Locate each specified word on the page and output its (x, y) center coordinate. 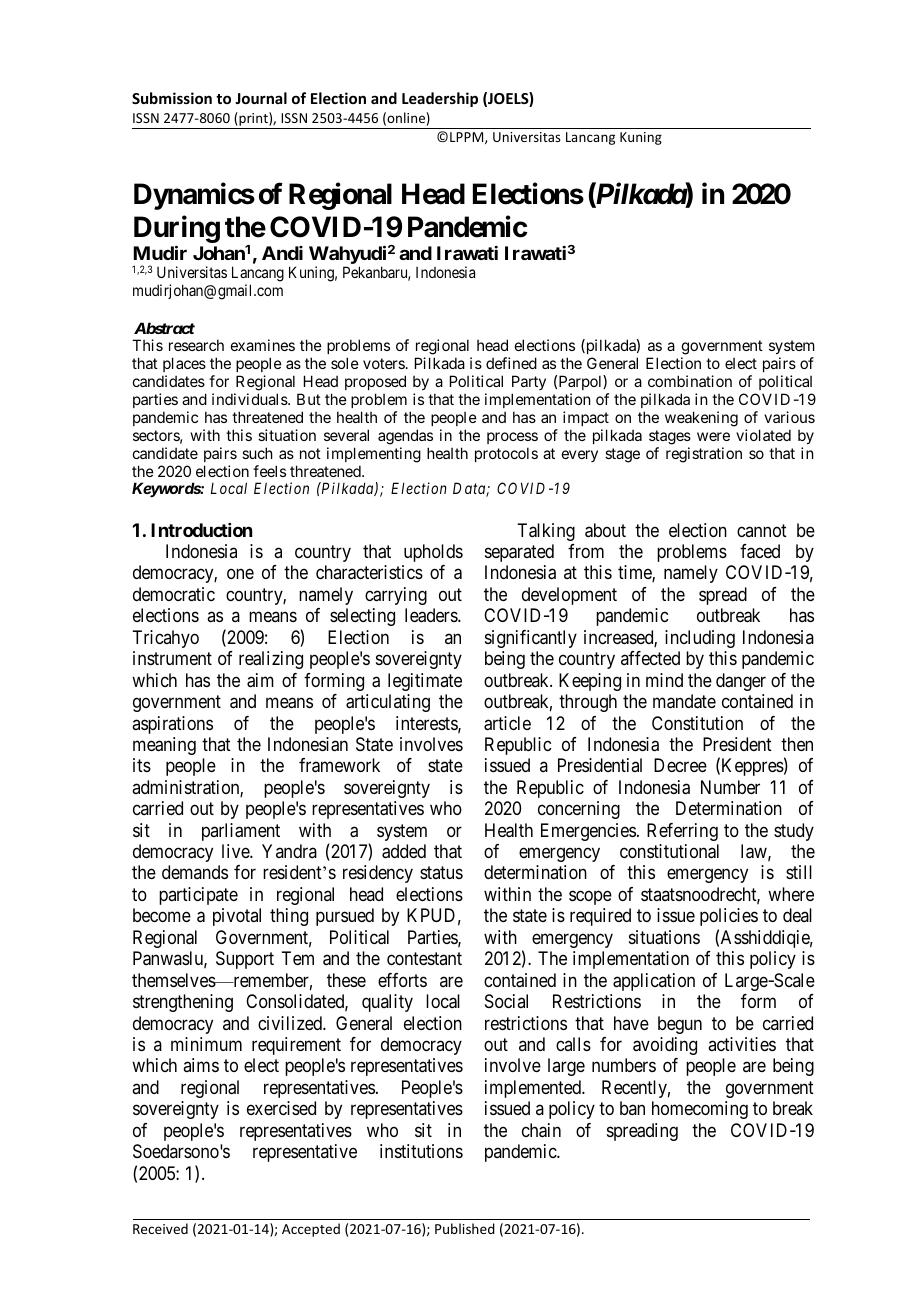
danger (741, 682)
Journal (261, 98)
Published (465, 1228)
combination (690, 381)
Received (160, 1228)
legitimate (425, 682)
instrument (172, 658)
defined (511, 363)
